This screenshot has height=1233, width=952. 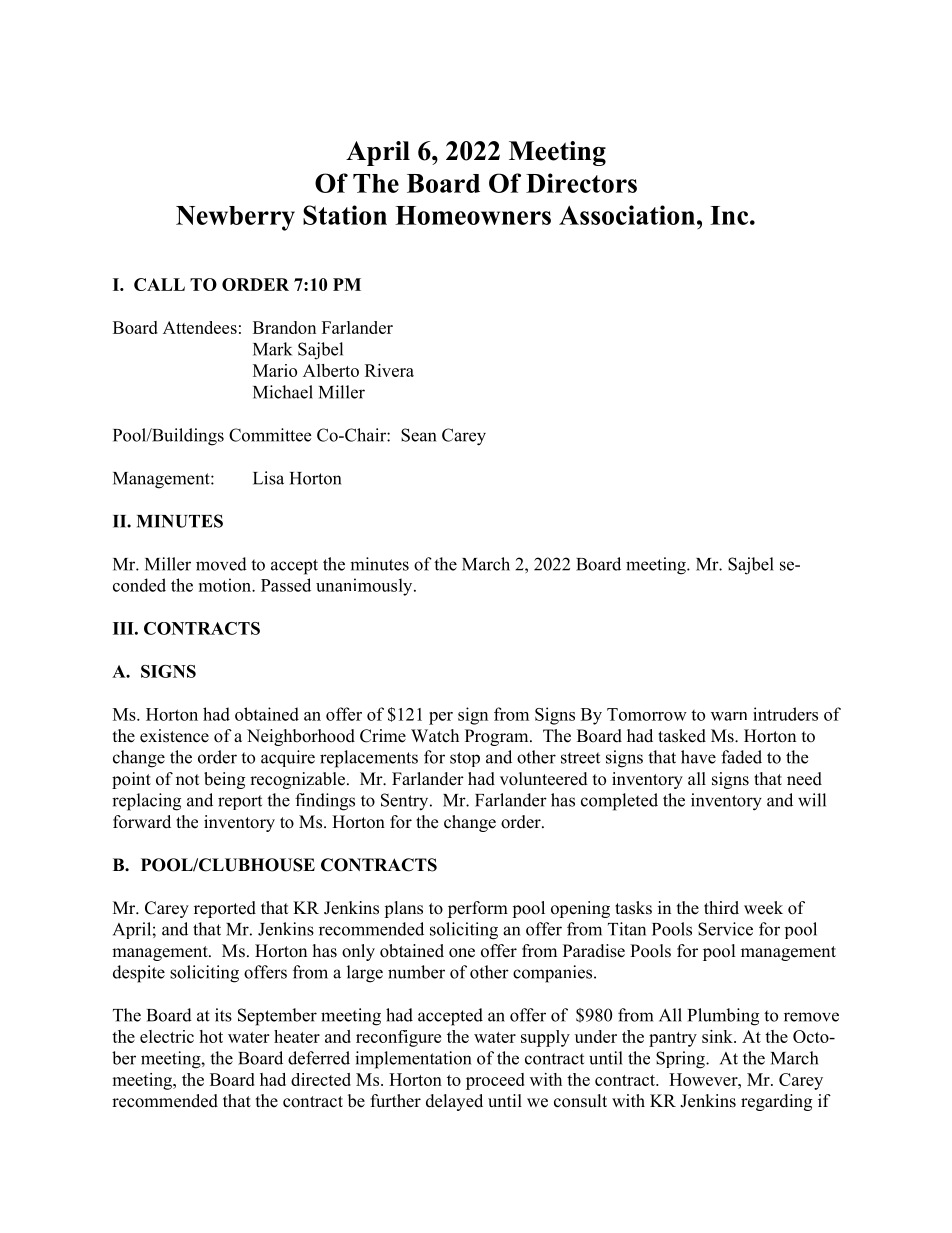 I want to click on proceed, so click(x=495, y=1081).
